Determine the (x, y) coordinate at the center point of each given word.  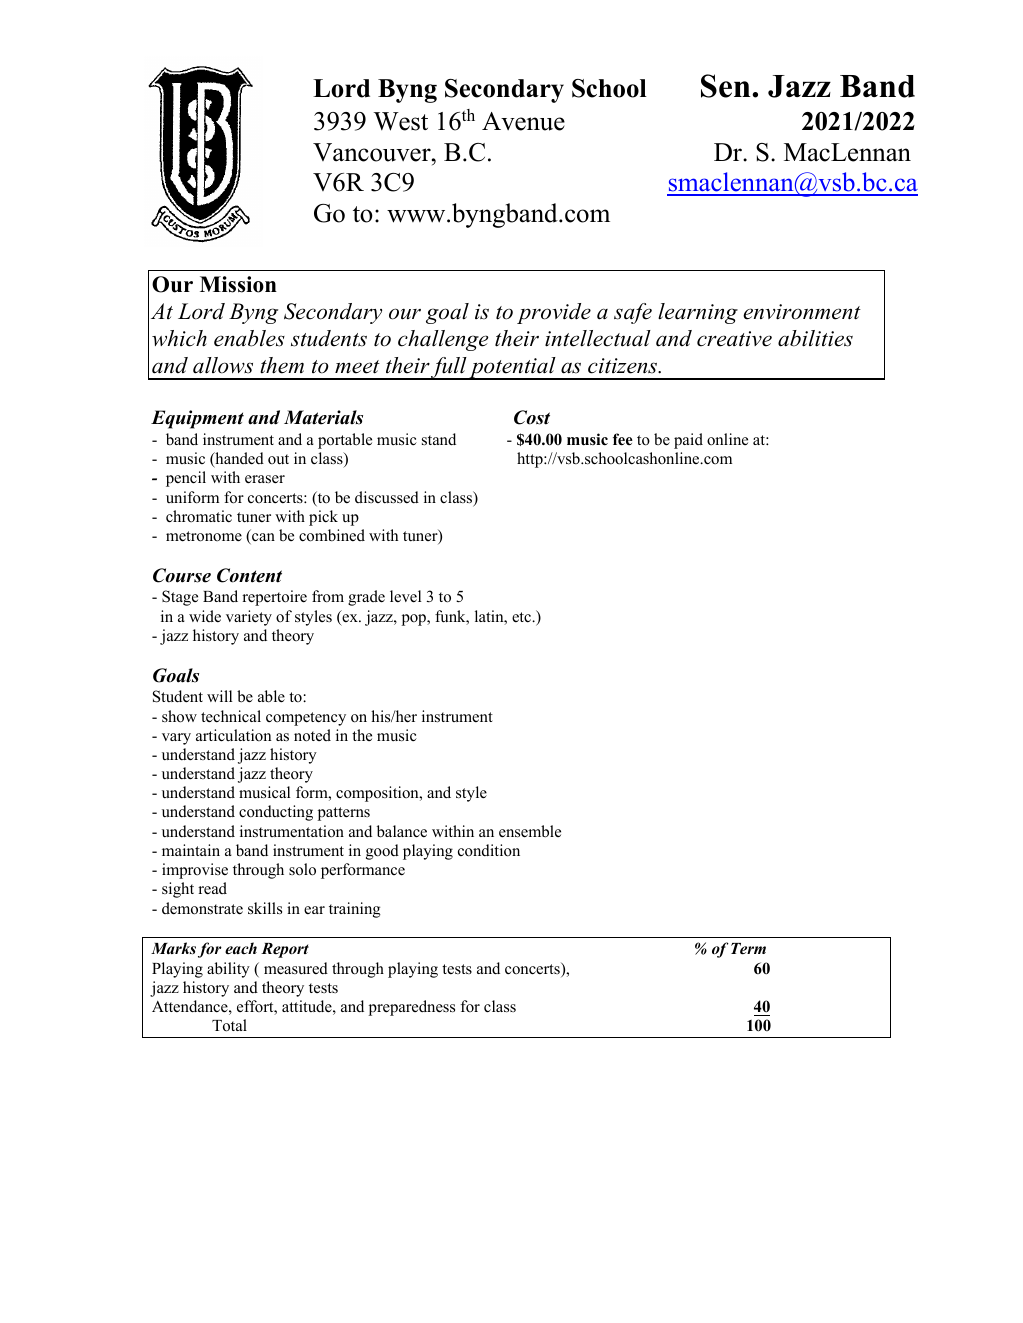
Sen (727, 86)
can (262, 538)
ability (228, 970)
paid (688, 441)
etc (523, 617)
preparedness (412, 1008)
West (400, 121)
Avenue (523, 121)
